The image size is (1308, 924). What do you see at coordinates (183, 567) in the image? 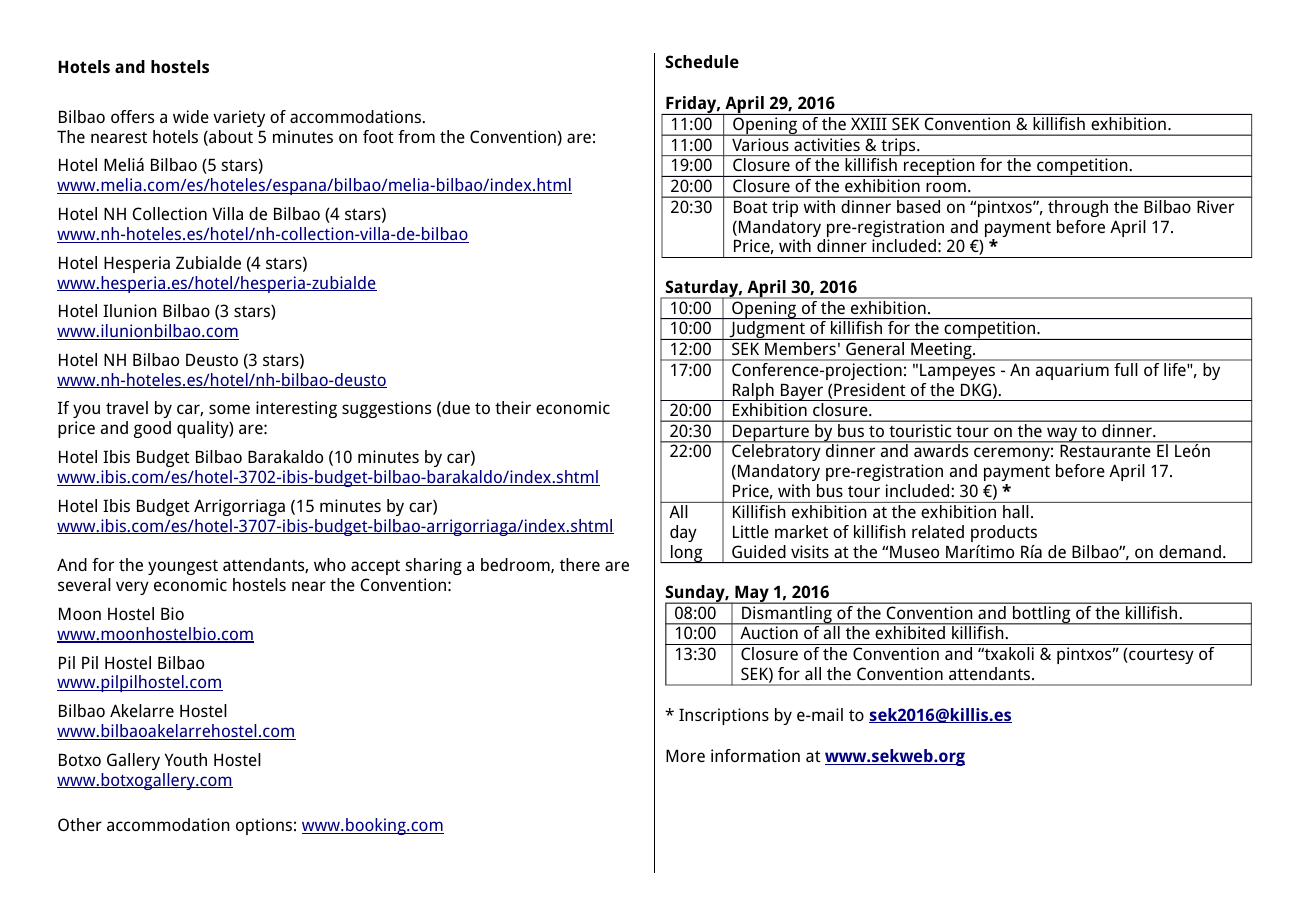
I see `youngest` at bounding box center [183, 567].
